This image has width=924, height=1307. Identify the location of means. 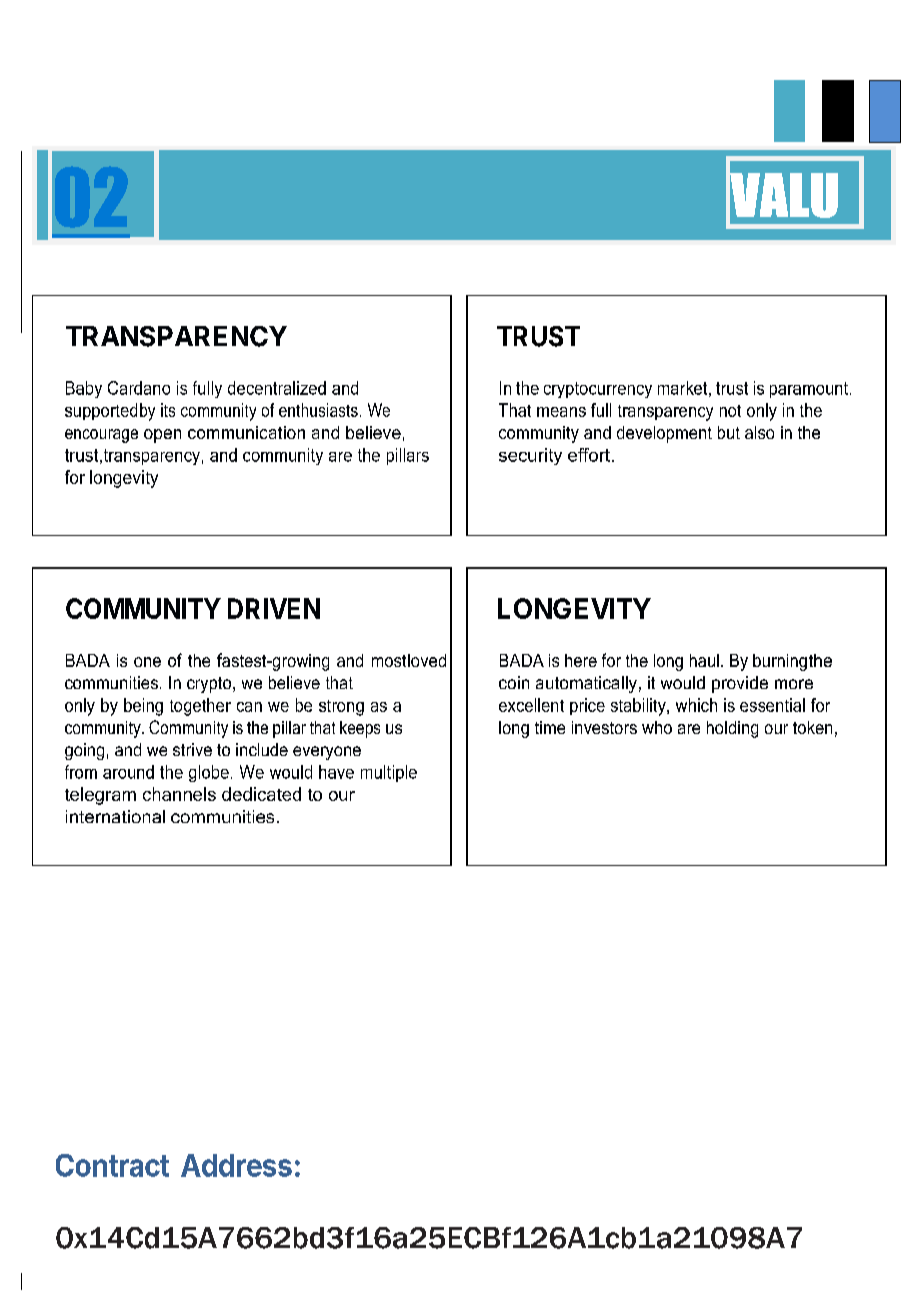
(561, 412).
